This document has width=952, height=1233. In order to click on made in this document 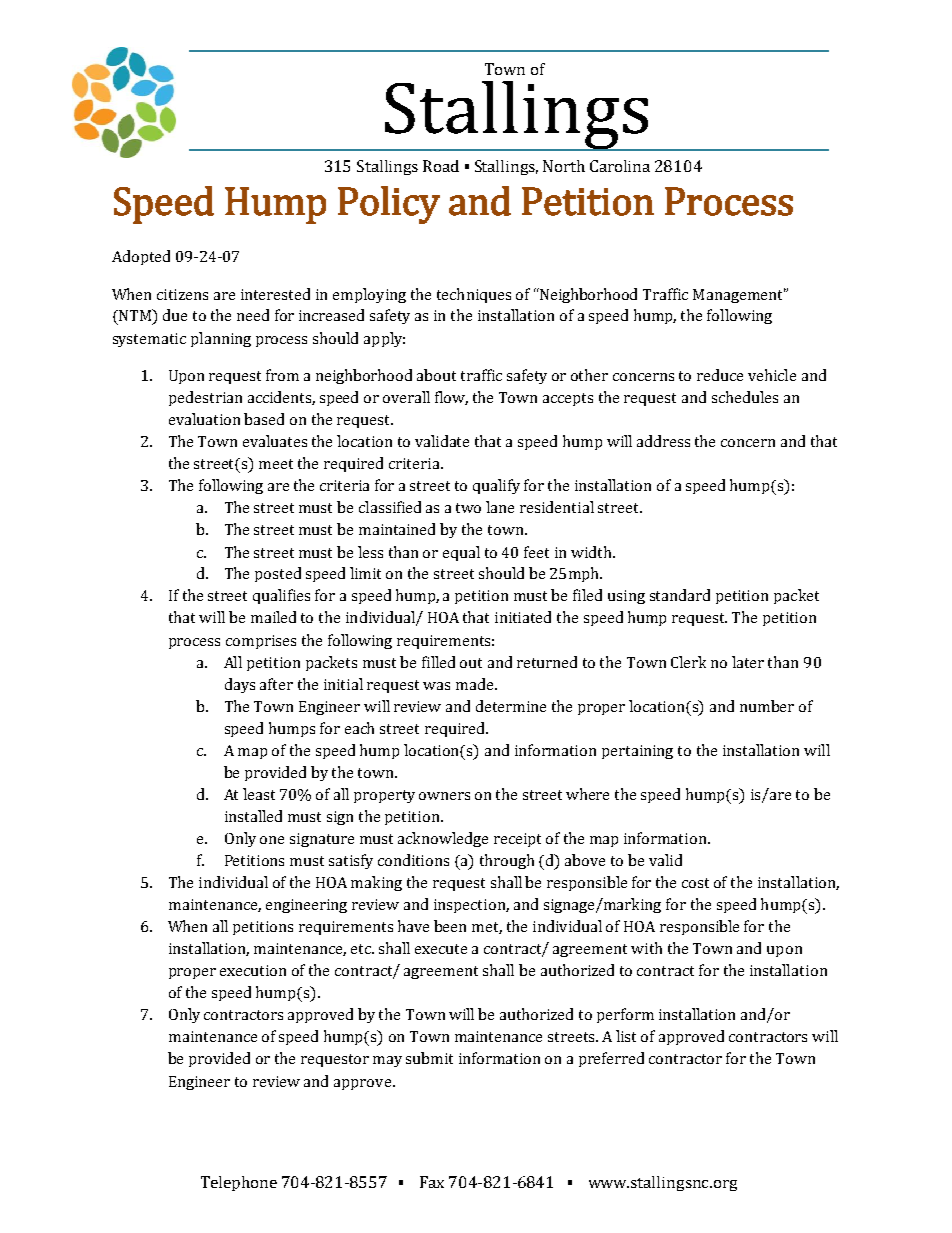, I will do `click(476, 684)`.
